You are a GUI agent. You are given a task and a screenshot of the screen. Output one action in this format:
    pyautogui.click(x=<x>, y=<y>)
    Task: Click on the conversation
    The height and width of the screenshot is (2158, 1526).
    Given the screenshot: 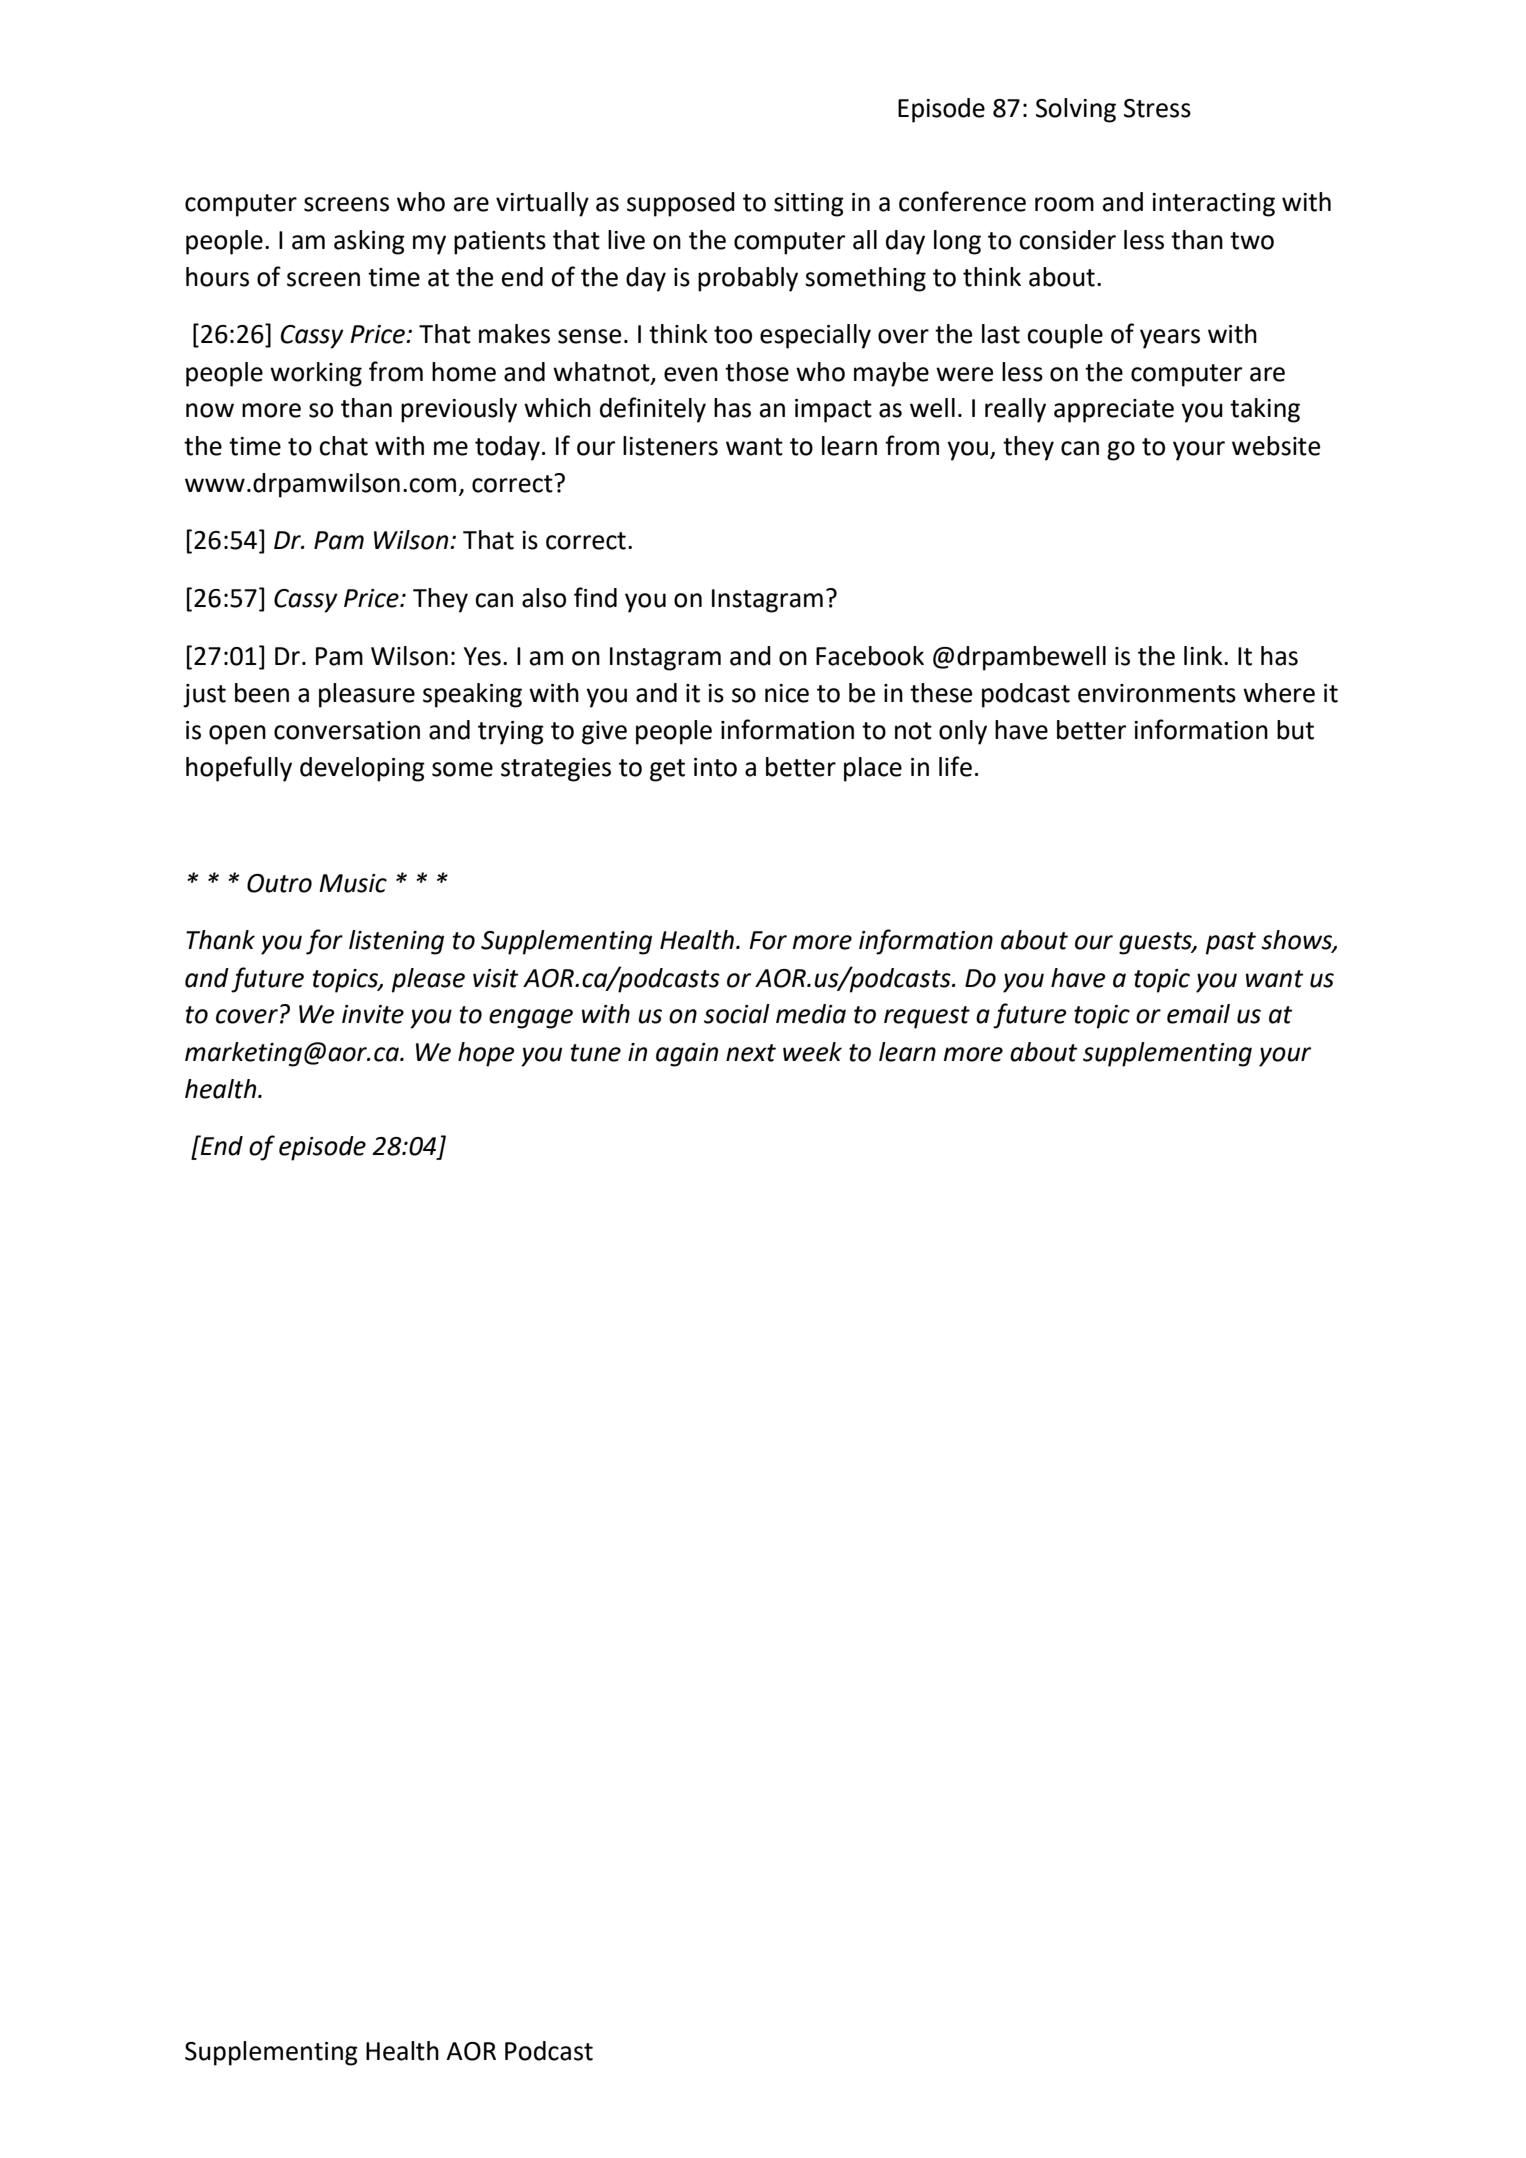 What is the action you would take?
    pyautogui.click(x=347, y=730)
